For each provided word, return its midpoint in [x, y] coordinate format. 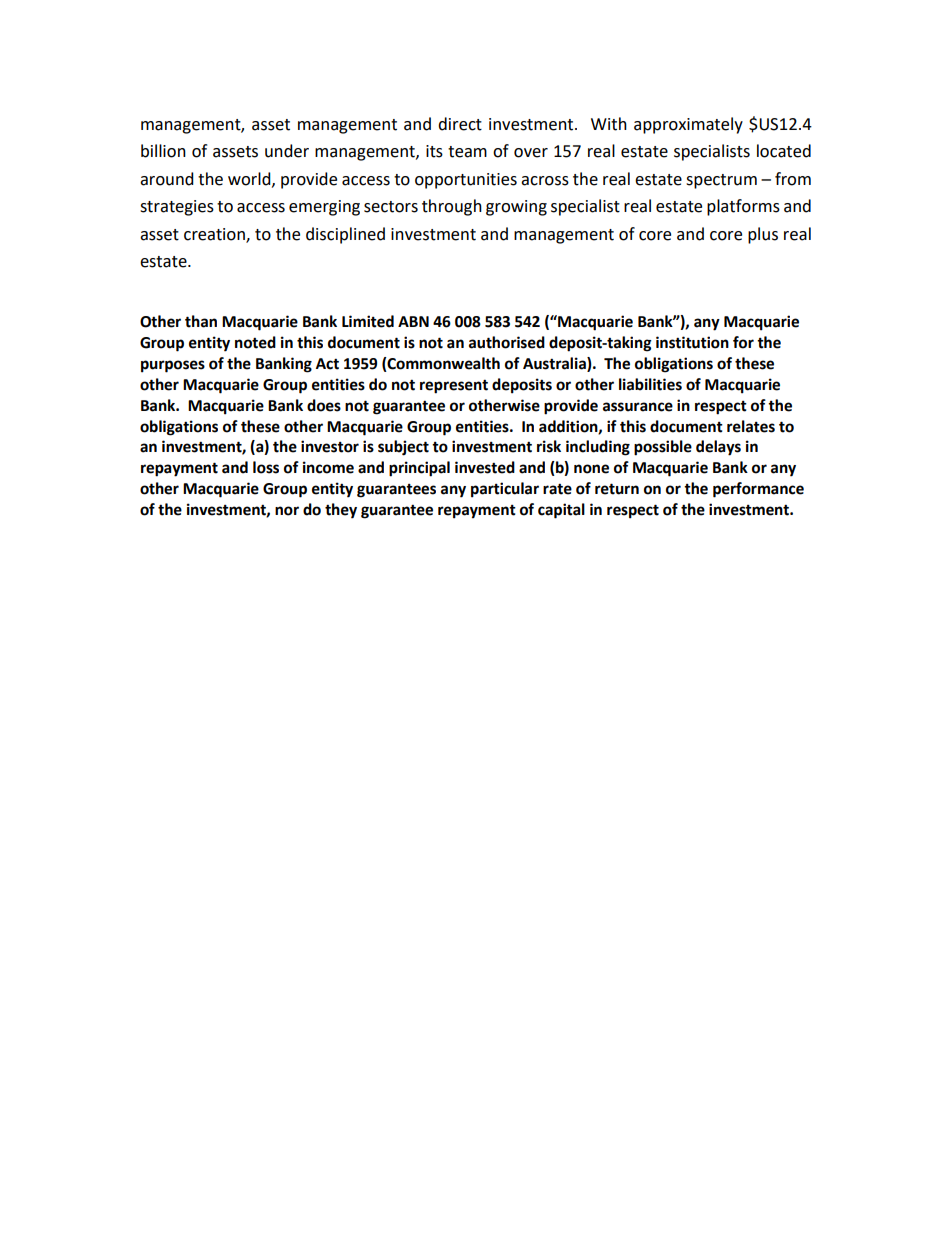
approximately [688, 125]
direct [460, 124]
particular [505, 490]
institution [692, 342]
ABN [413, 321]
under [287, 151]
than [201, 321]
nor [287, 511]
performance [758, 490]
